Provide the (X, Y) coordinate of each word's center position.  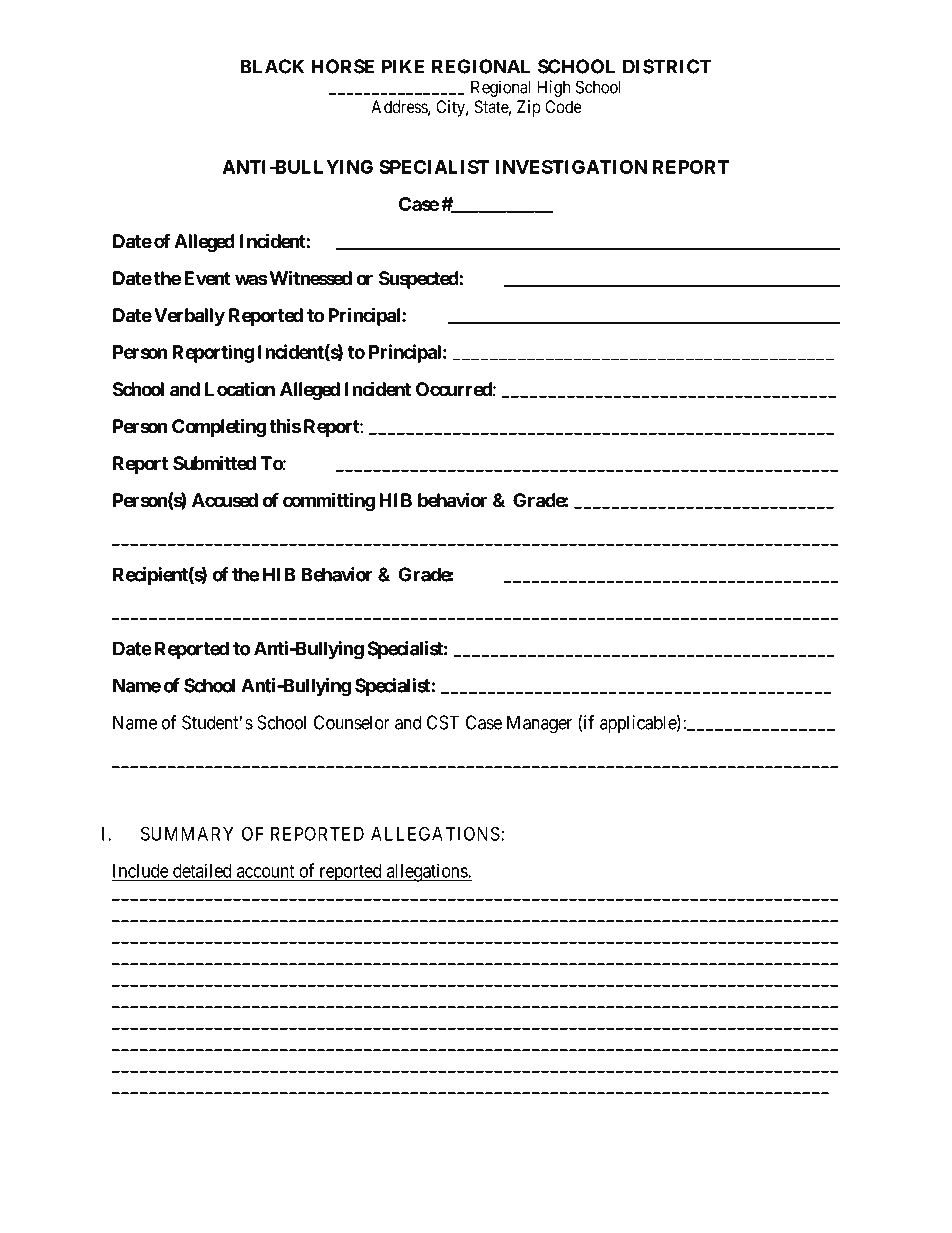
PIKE (403, 66)
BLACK (272, 66)
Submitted (214, 463)
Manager (539, 724)
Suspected (419, 280)
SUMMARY (187, 833)
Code (563, 107)
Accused (225, 500)
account (266, 872)
